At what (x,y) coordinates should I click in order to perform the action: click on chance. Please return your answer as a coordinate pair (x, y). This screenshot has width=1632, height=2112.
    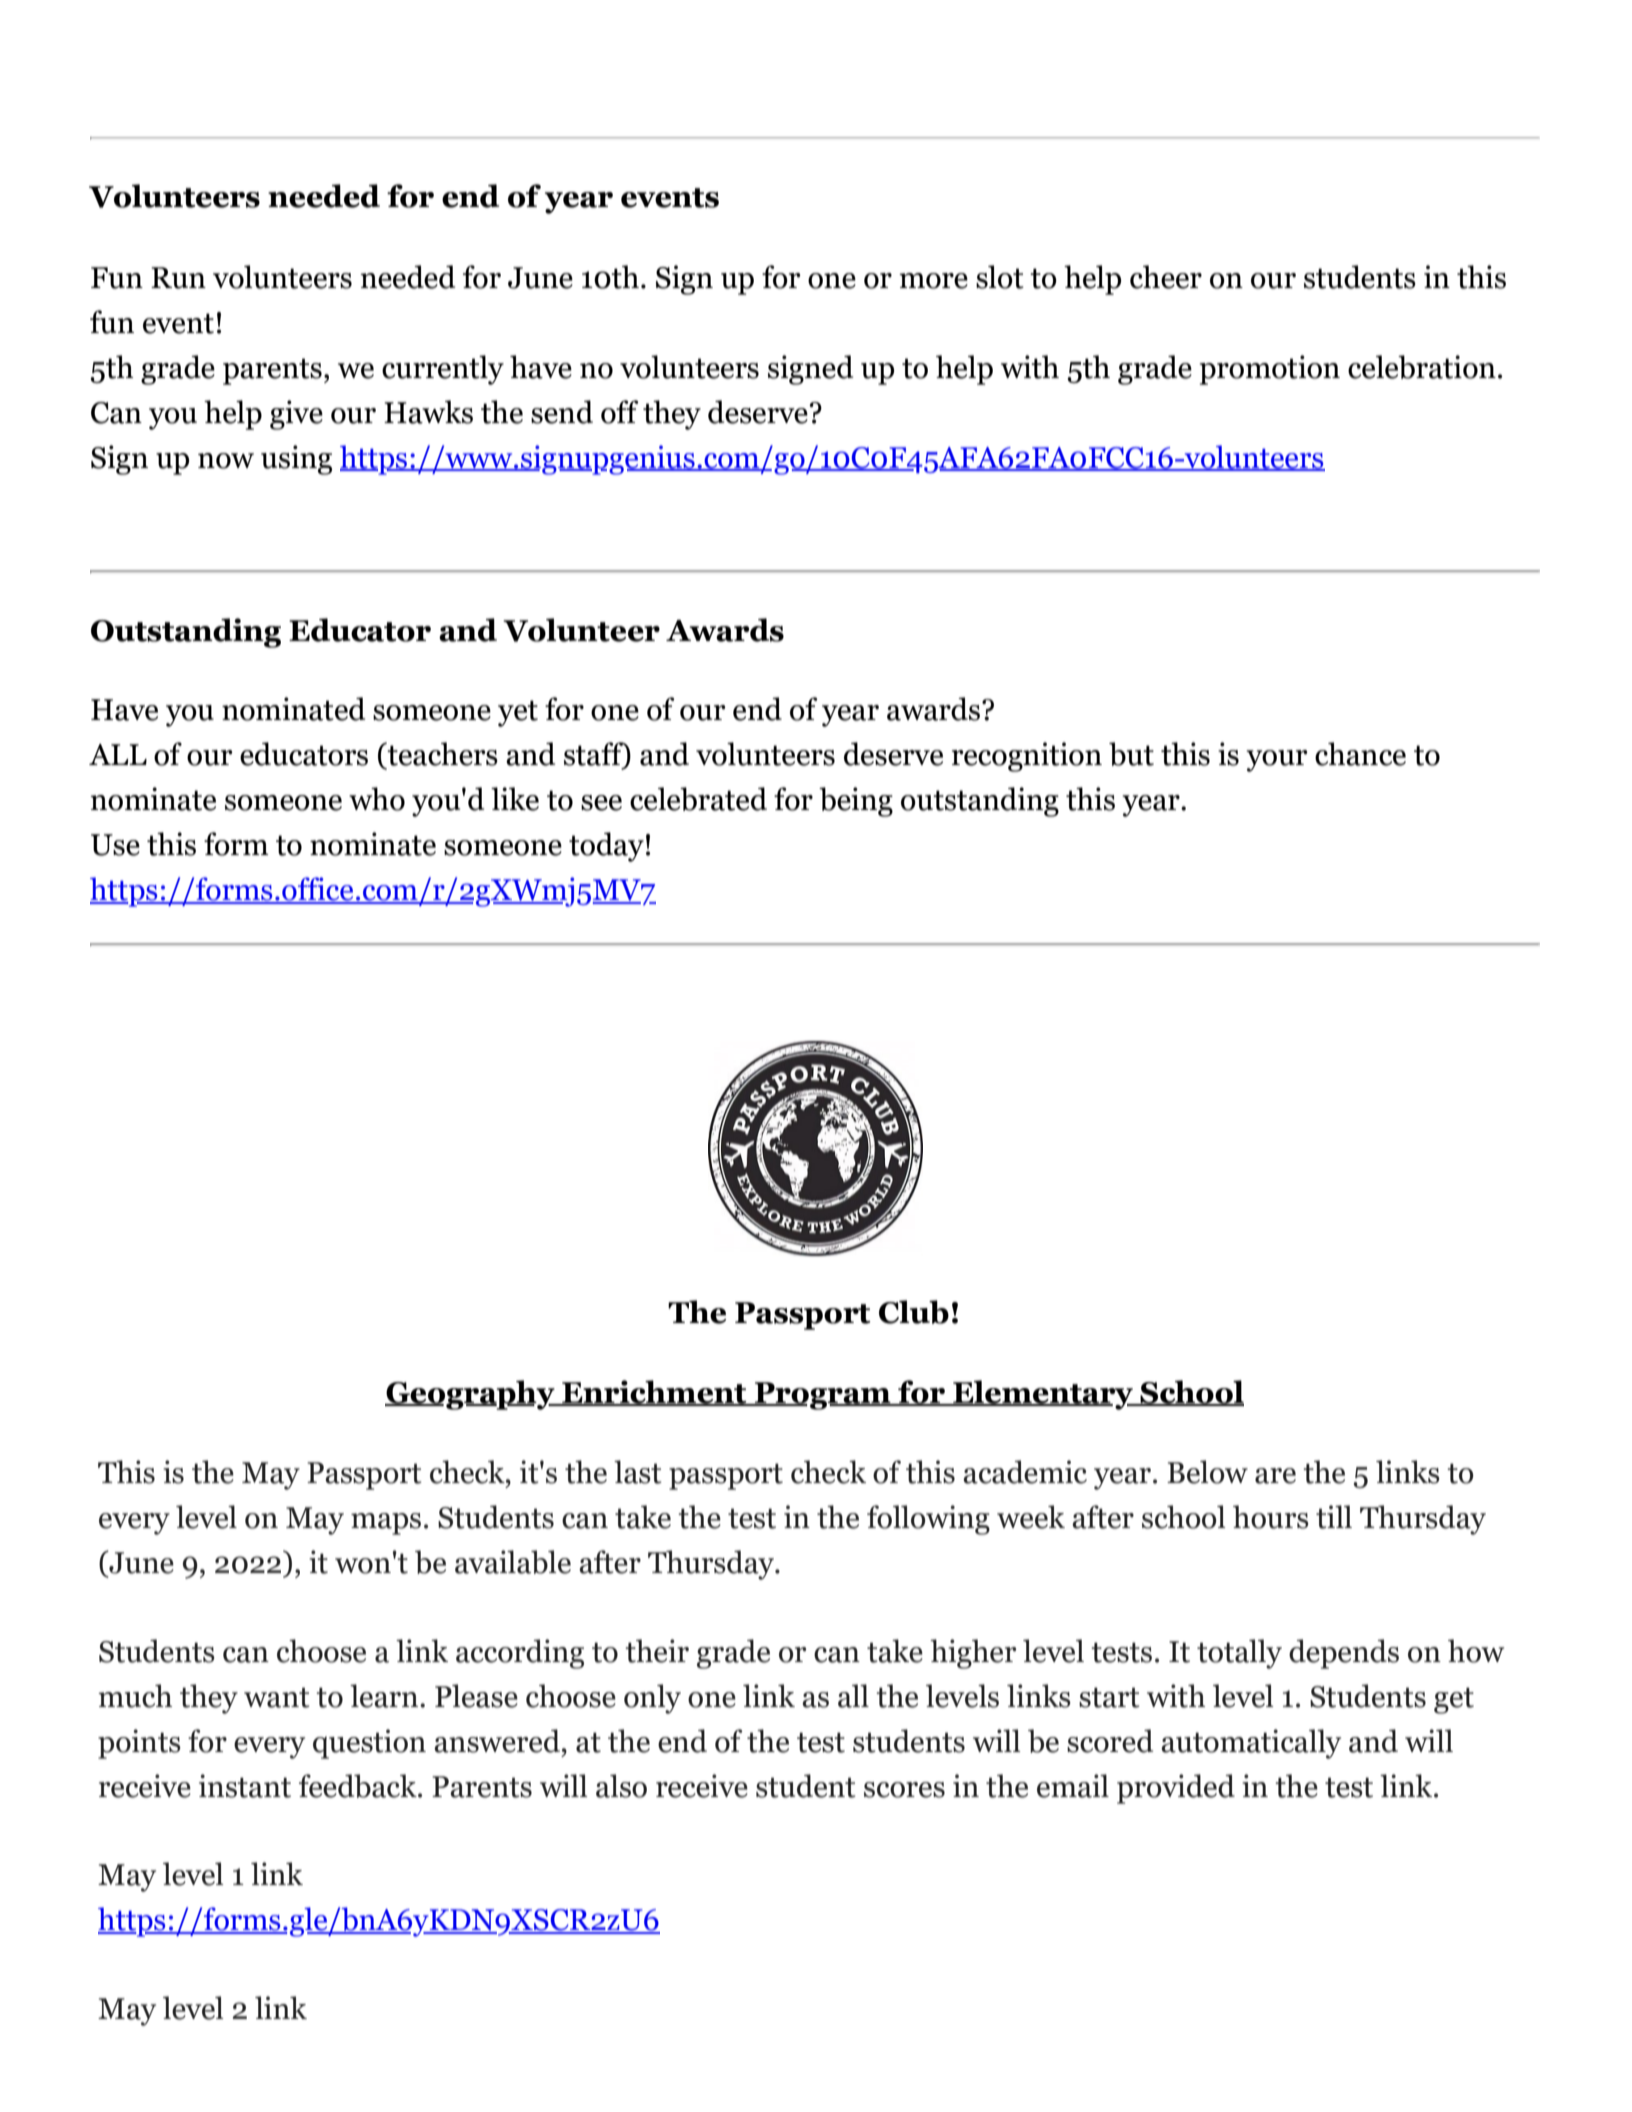
    Looking at the image, I should click on (1360, 754).
